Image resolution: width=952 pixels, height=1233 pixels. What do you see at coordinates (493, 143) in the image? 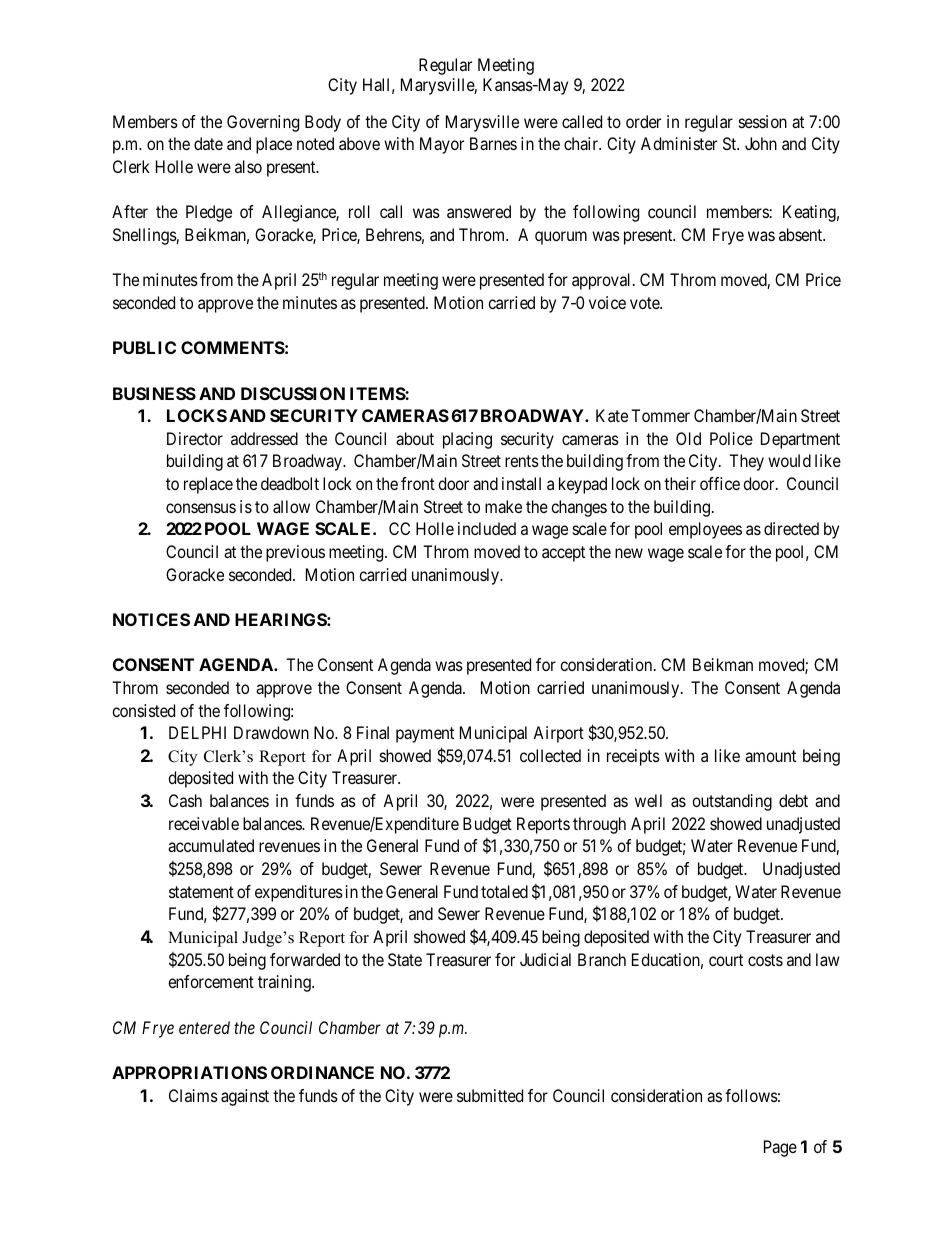
I see `Barnes` at bounding box center [493, 143].
